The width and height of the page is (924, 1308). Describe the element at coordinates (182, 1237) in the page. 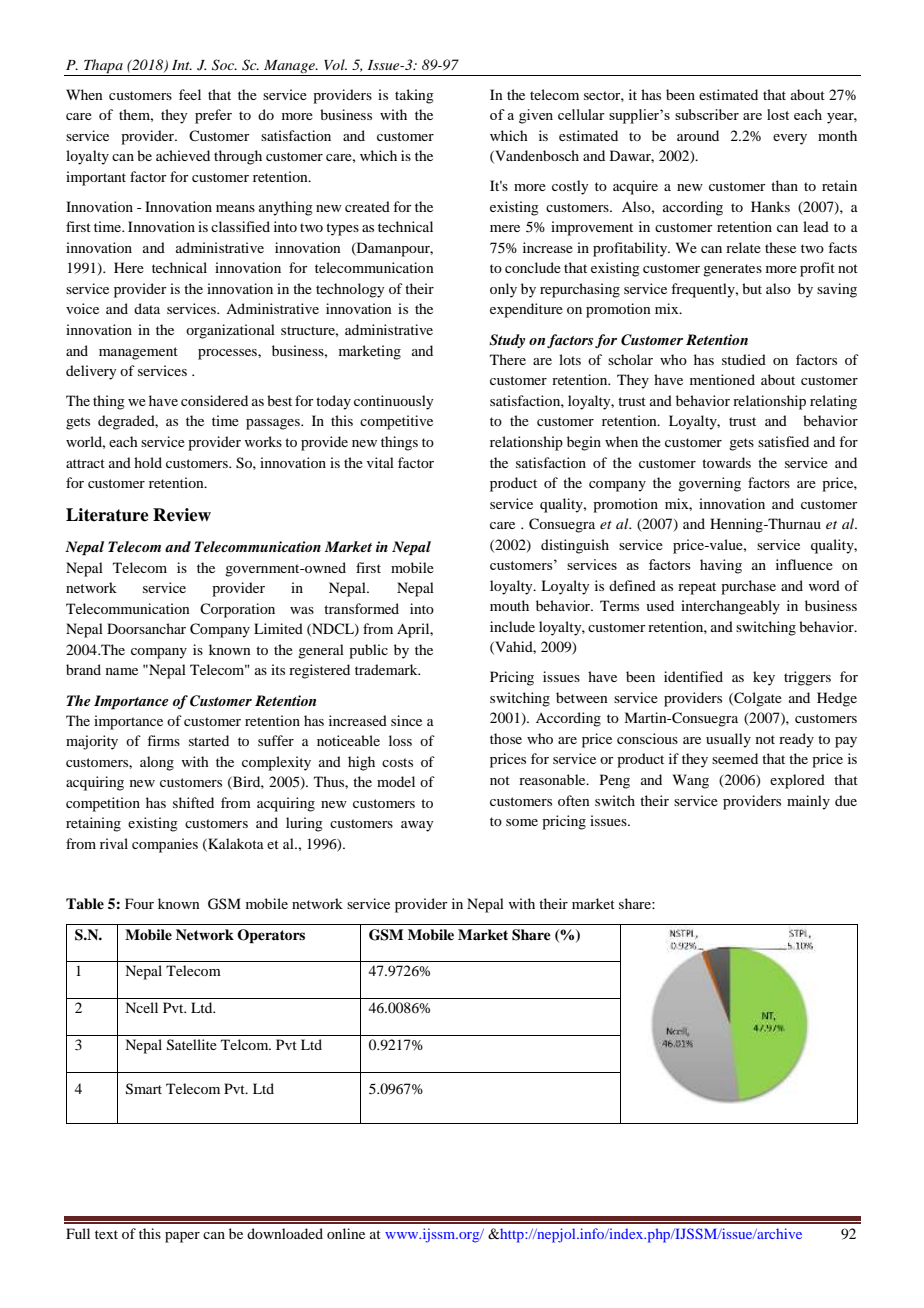

I see `paper` at that location.
